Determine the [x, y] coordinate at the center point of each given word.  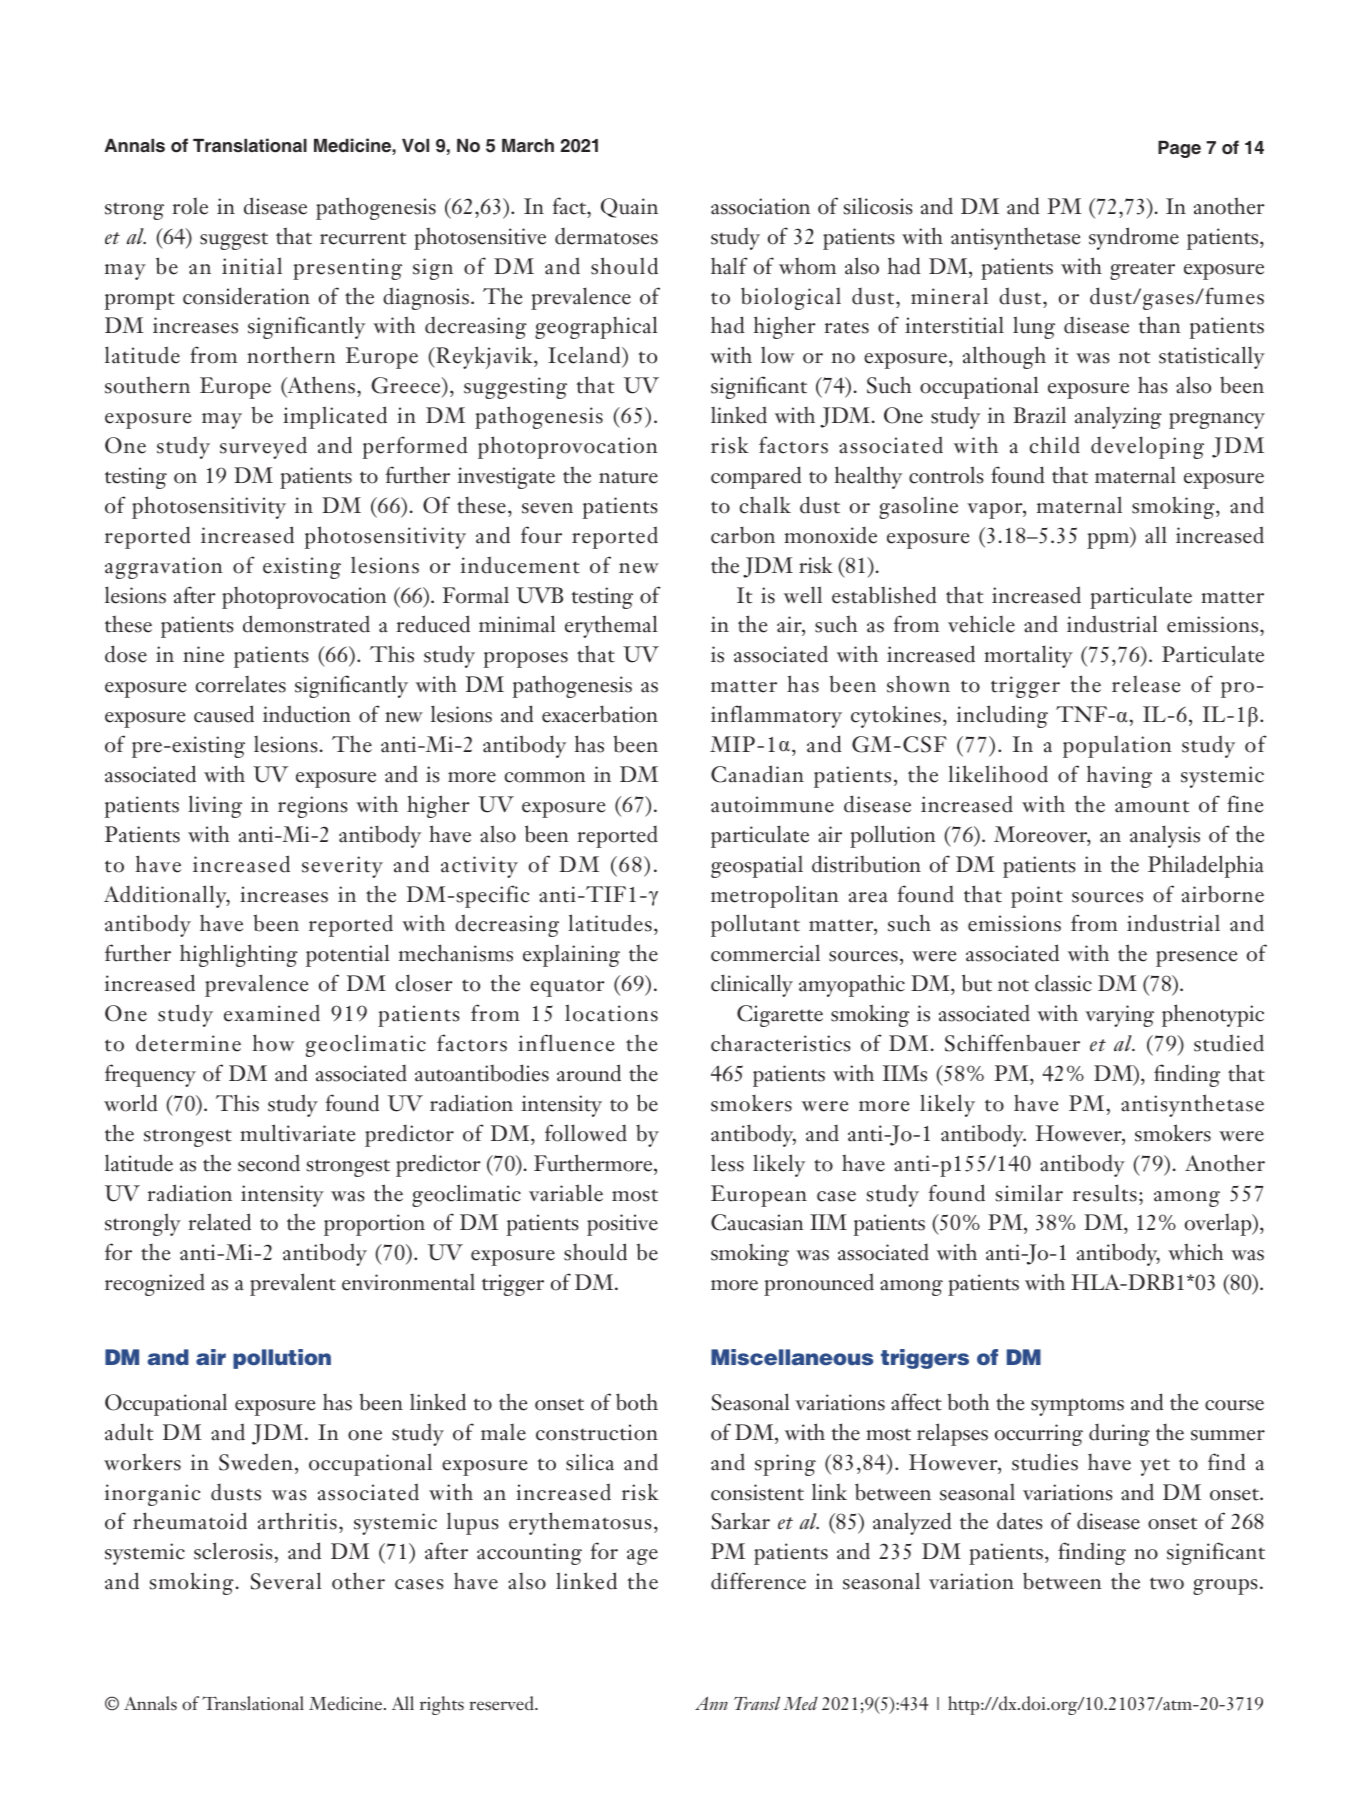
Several [286, 1581]
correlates [241, 684]
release [1146, 684]
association [760, 206]
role [190, 206]
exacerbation [600, 714]
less [727, 1163]
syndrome [1134, 238]
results [1105, 1193]
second [269, 1163]
